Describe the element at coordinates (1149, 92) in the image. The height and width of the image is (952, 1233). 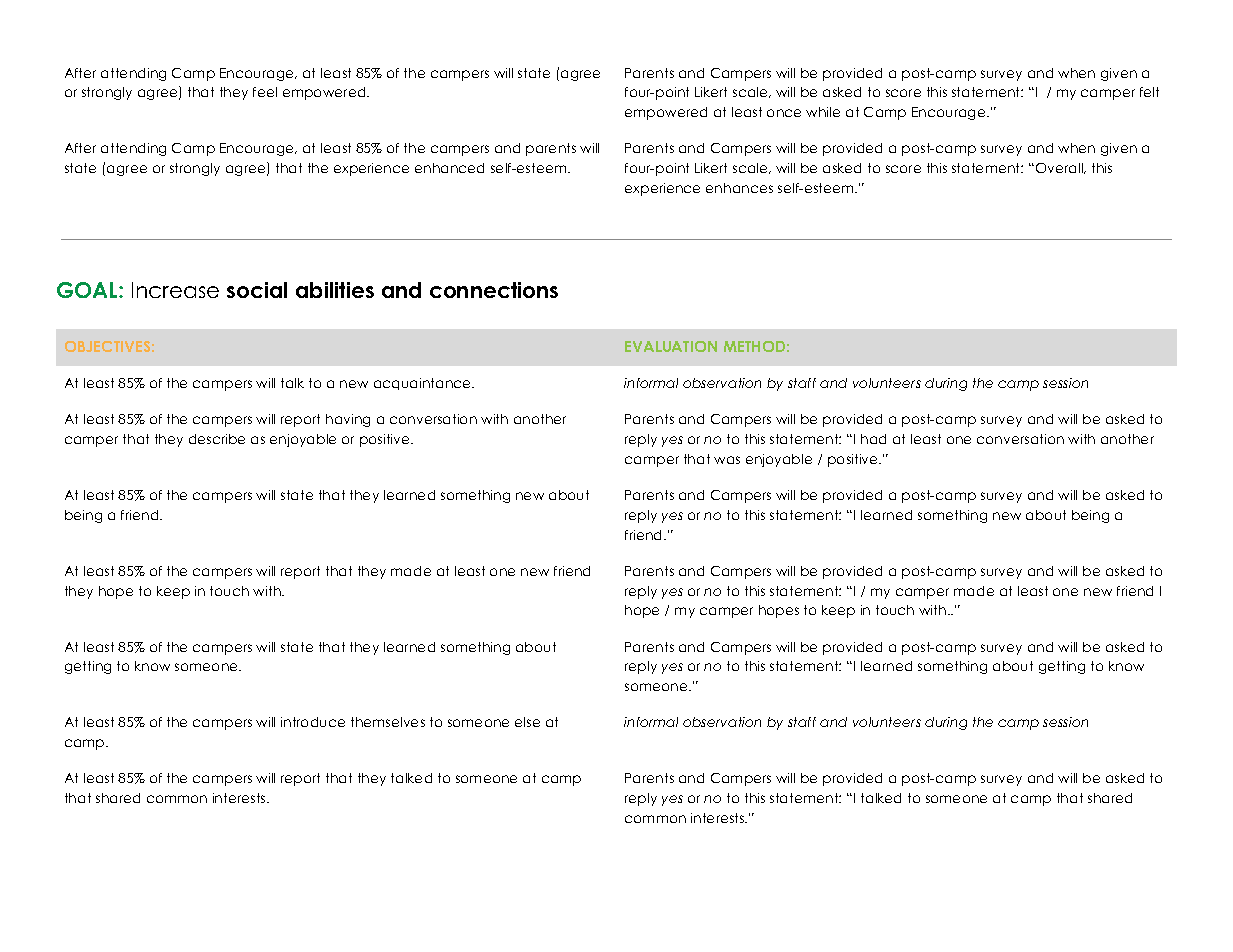
I see `felt` at that location.
